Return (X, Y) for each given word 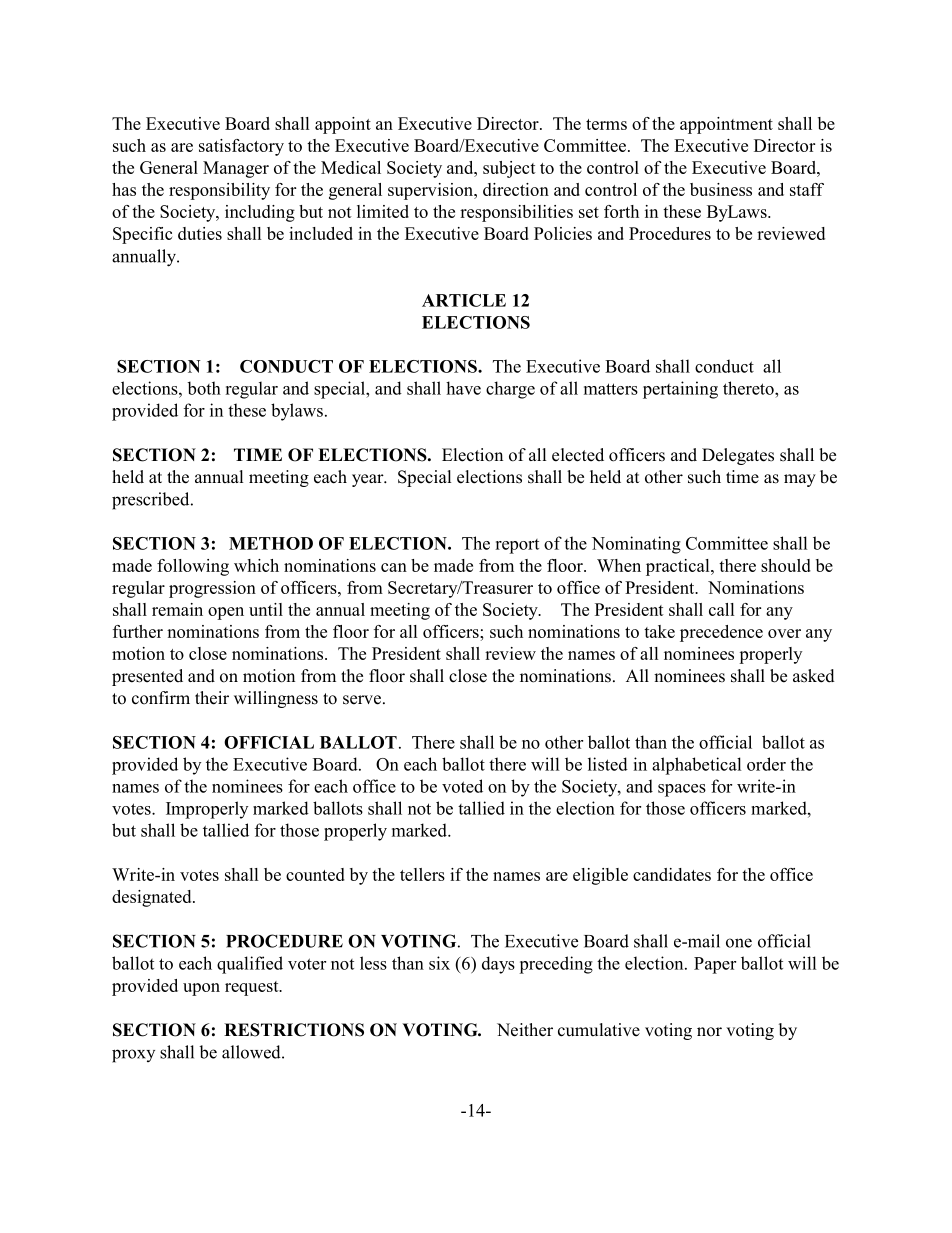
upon (201, 989)
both (204, 388)
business (721, 189)
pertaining (680, 390)
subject (509, 169)
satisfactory (241, 147)
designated (153, 898)
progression (212, 589)
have (463, 388)
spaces (682, 790)
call (721, 609)
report (517, 546)
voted (462, 786)
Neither (525, 1030)
